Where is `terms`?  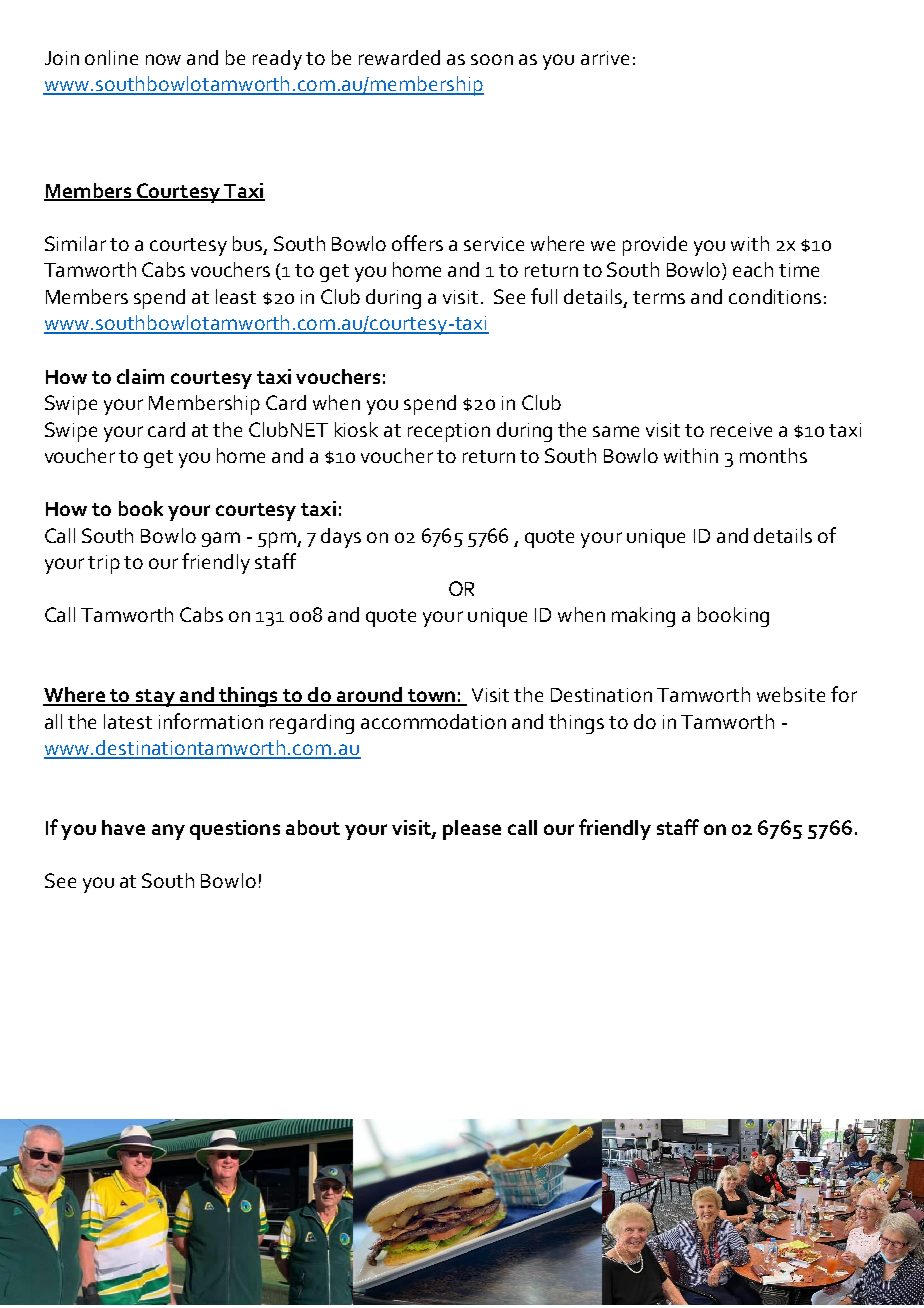
terms is located at coordinates (659, 297).
